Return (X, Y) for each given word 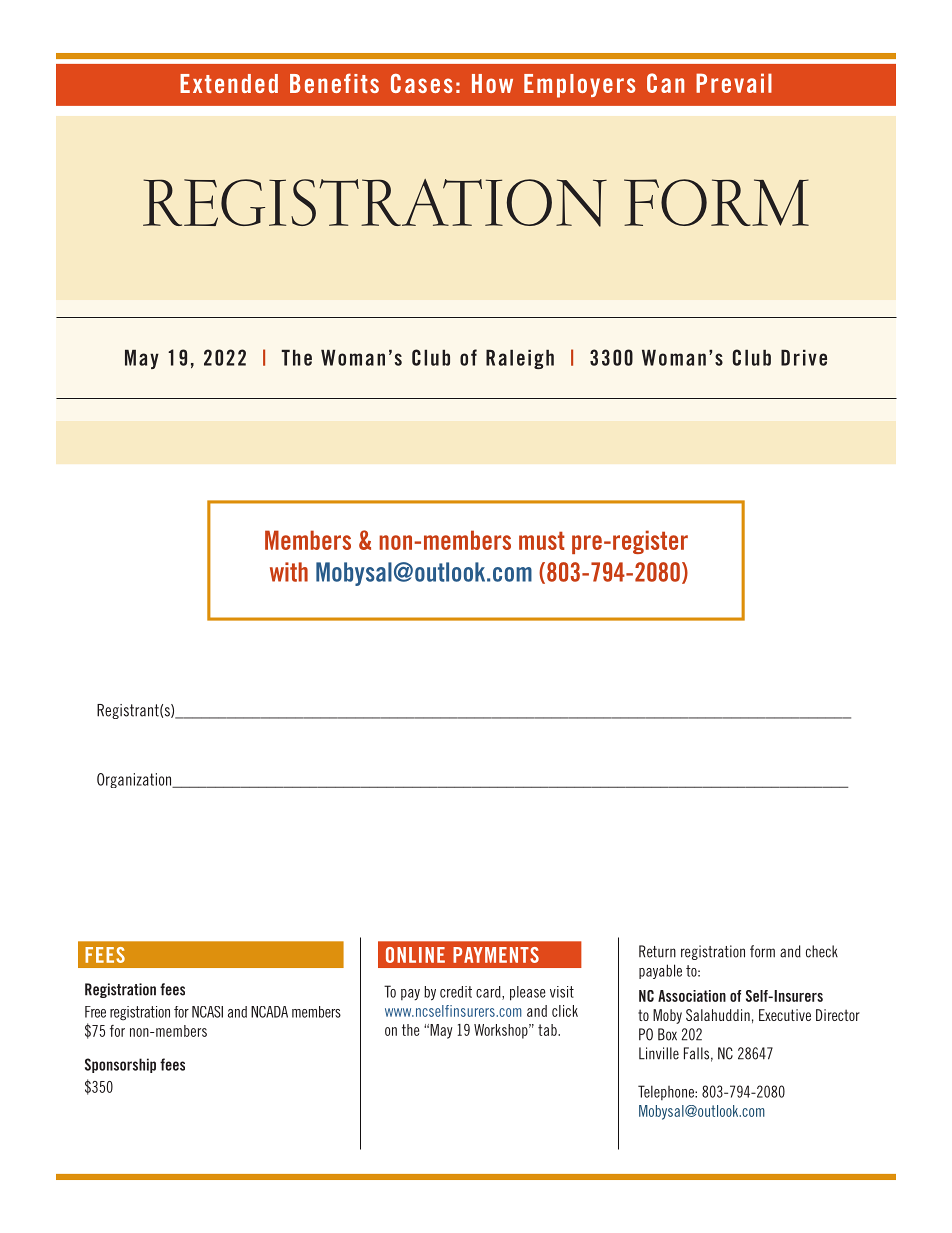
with (289, 572)
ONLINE (415, 955)
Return (657, 951)
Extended (229, 83)
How (492, 83)
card (489, 993)
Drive (804, 357)
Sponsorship (120, 1065)
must (542, 540)
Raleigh (520, 359)
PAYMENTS (496, 955)
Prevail (734, 83)
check (822, 951)
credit (456, 992)
